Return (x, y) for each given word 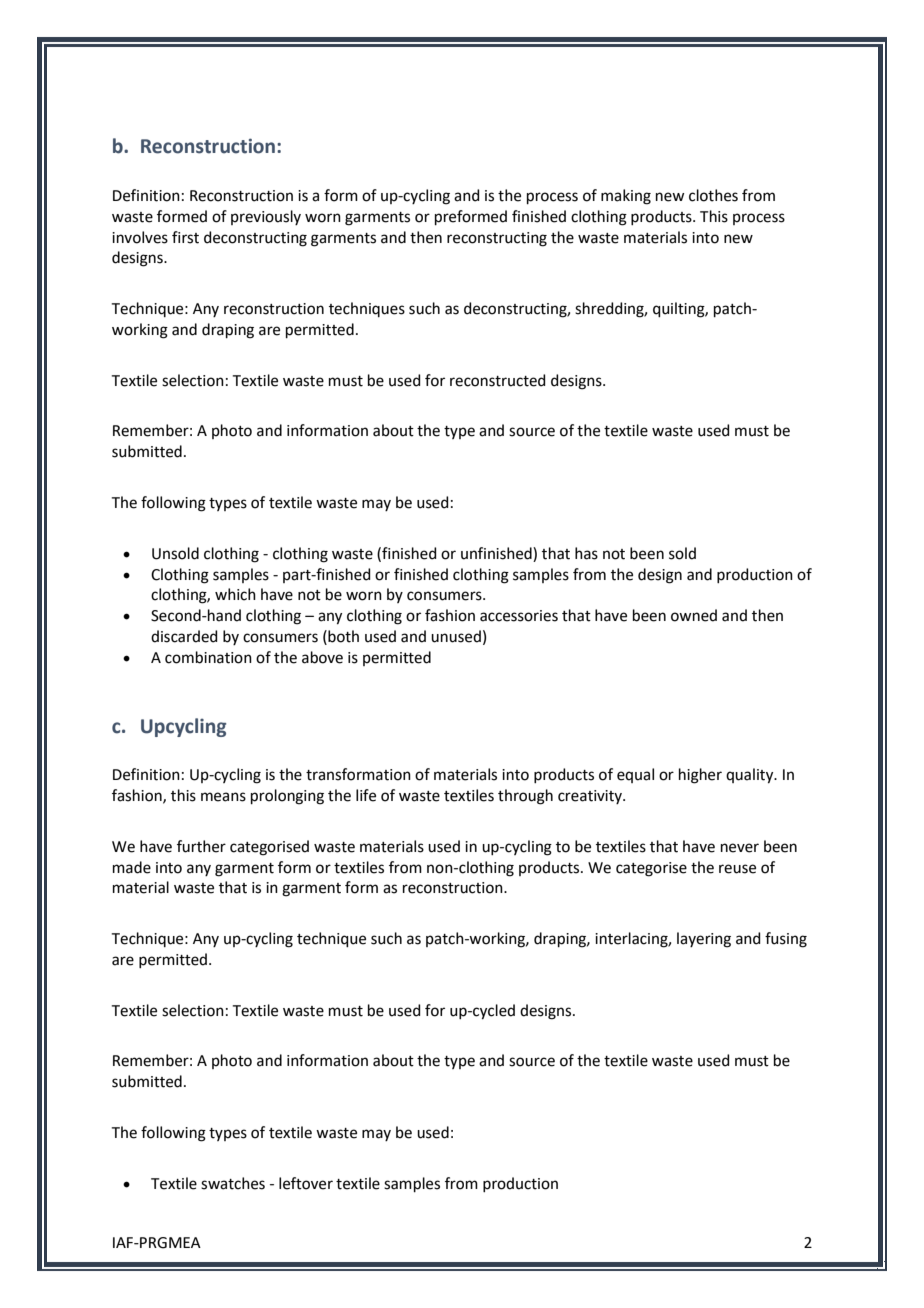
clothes (713, 195)
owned (694, 615)
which (235, 594)
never (740, 848)
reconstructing (497, 239)
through (525, 797)
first (185, 237)
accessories (519, 616)
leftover (306, 1183)
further (201, 846)
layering (704, 940)
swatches (233, 1183)
